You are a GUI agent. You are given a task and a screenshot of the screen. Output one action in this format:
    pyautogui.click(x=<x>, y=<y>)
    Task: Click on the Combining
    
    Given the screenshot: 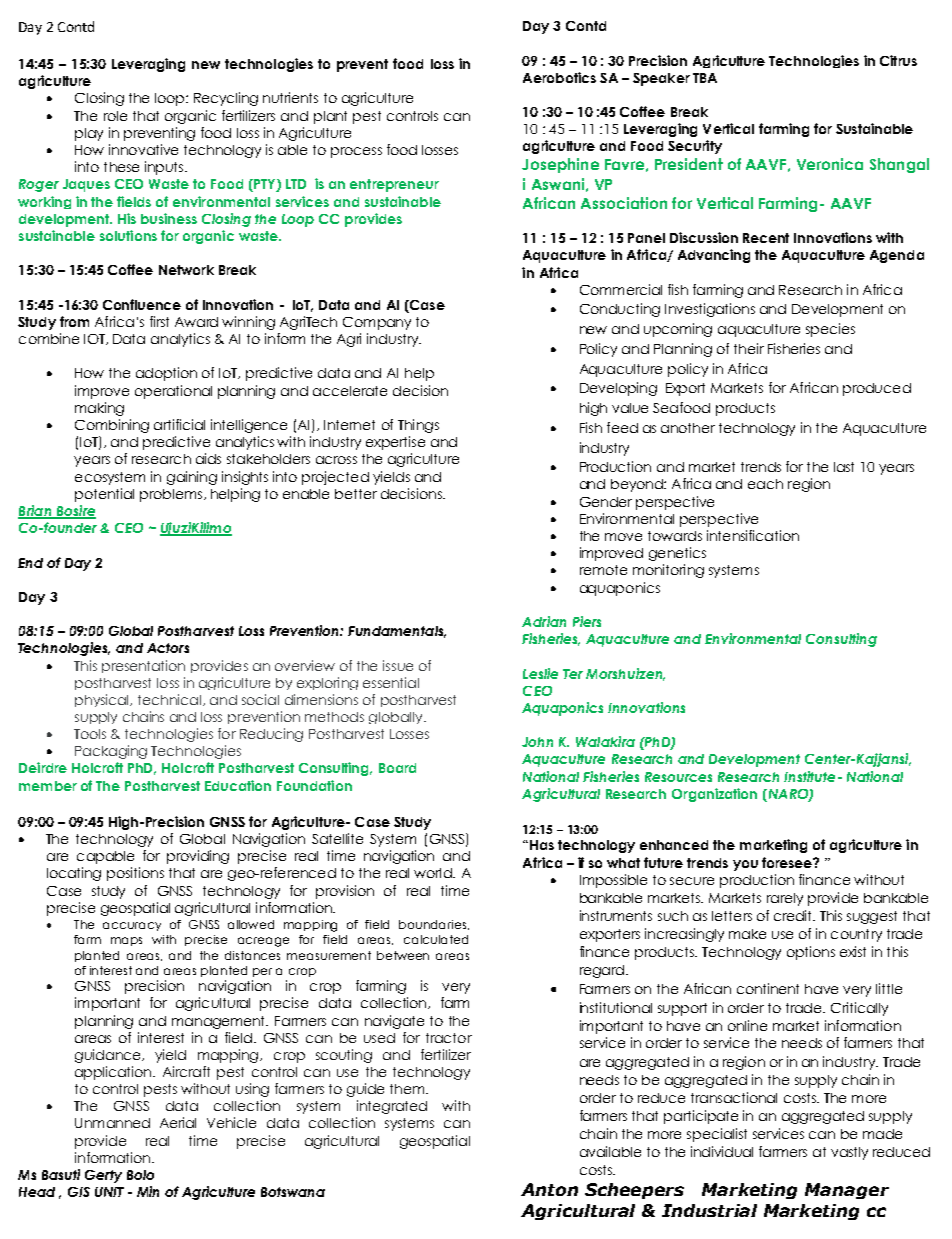 What is the action you would take?
    pyautogui.click(x=112, y=426)
